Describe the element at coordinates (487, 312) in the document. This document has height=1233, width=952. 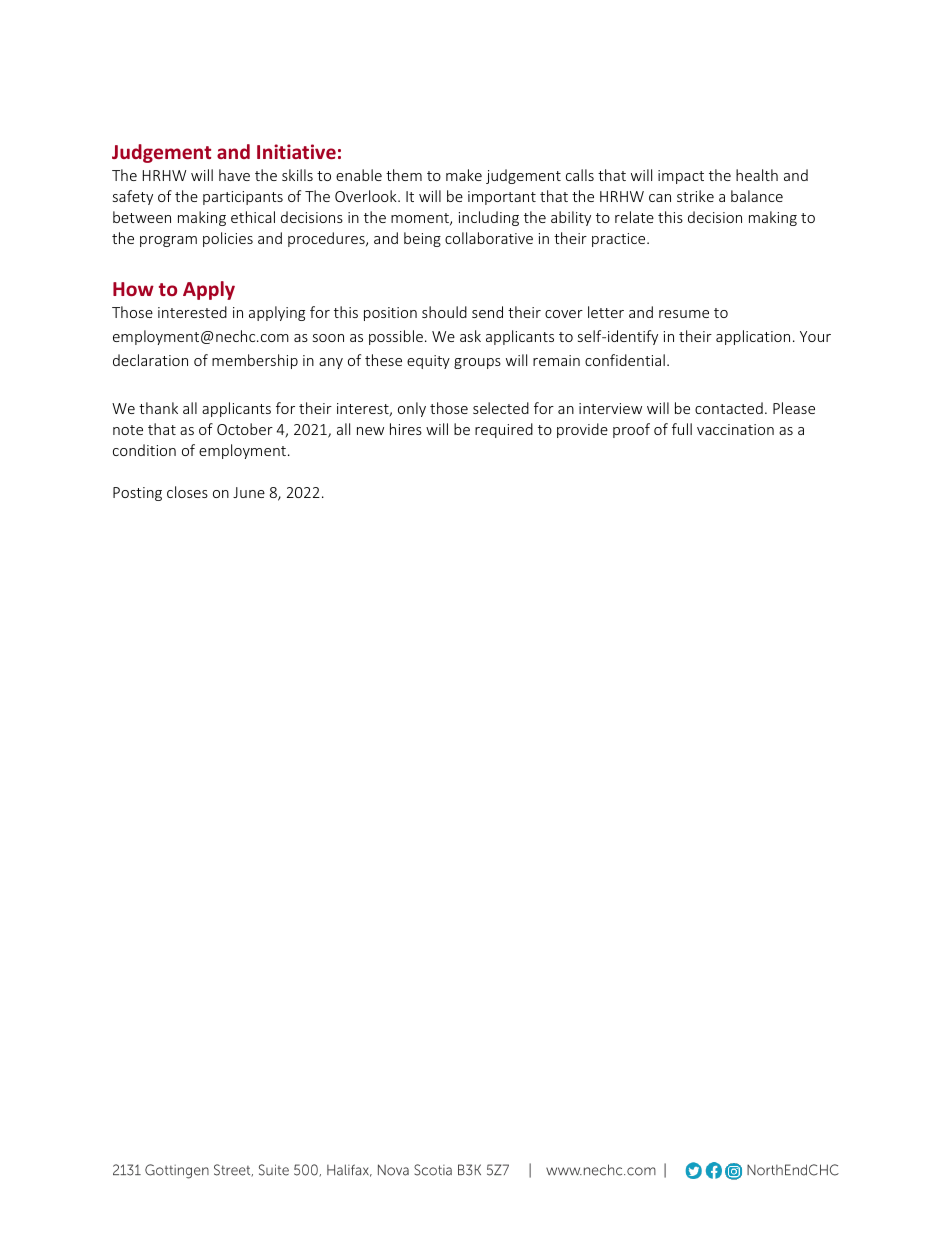
I see `send` at that location.
